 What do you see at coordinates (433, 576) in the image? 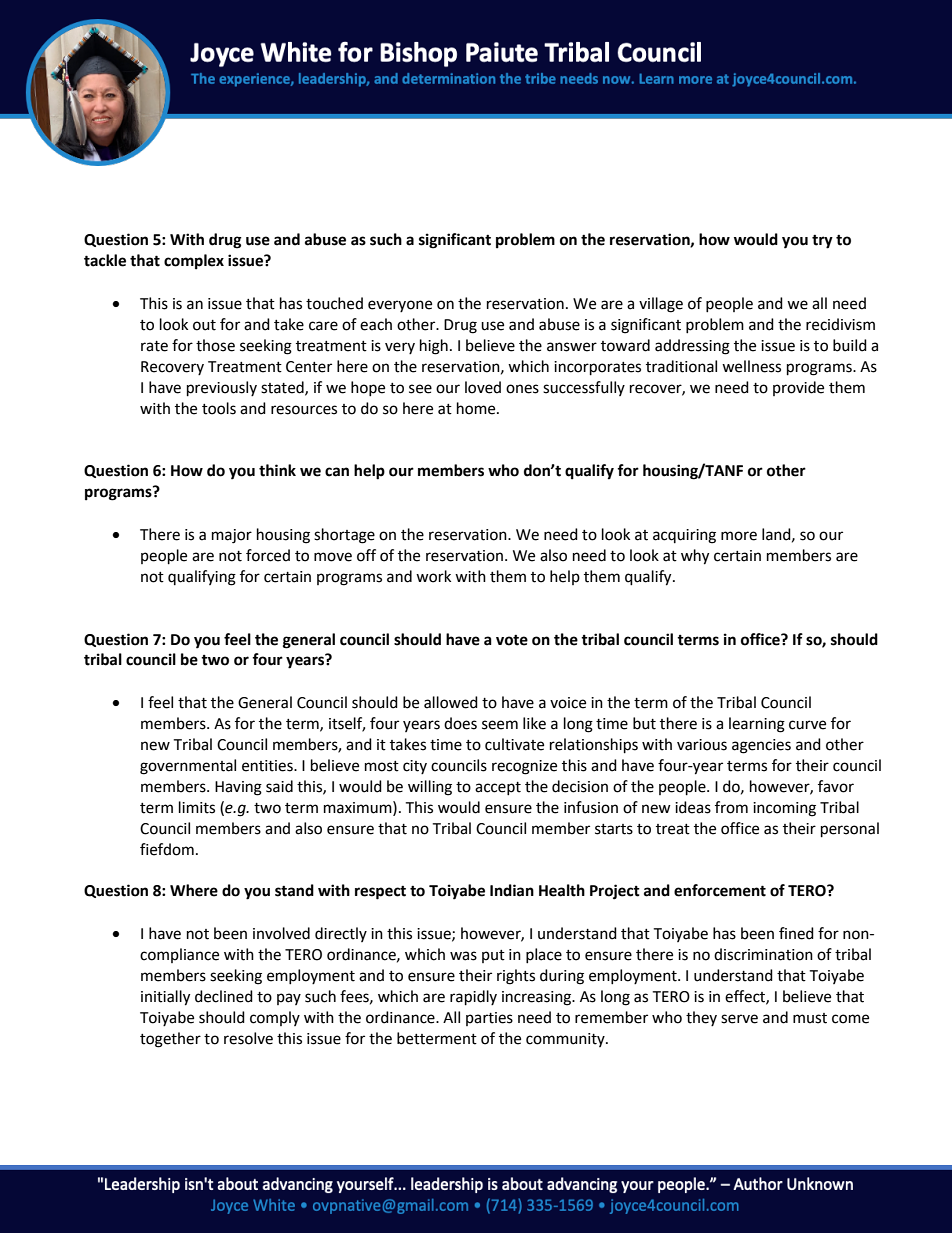
I see `work` at bounding box center [433, 576].
